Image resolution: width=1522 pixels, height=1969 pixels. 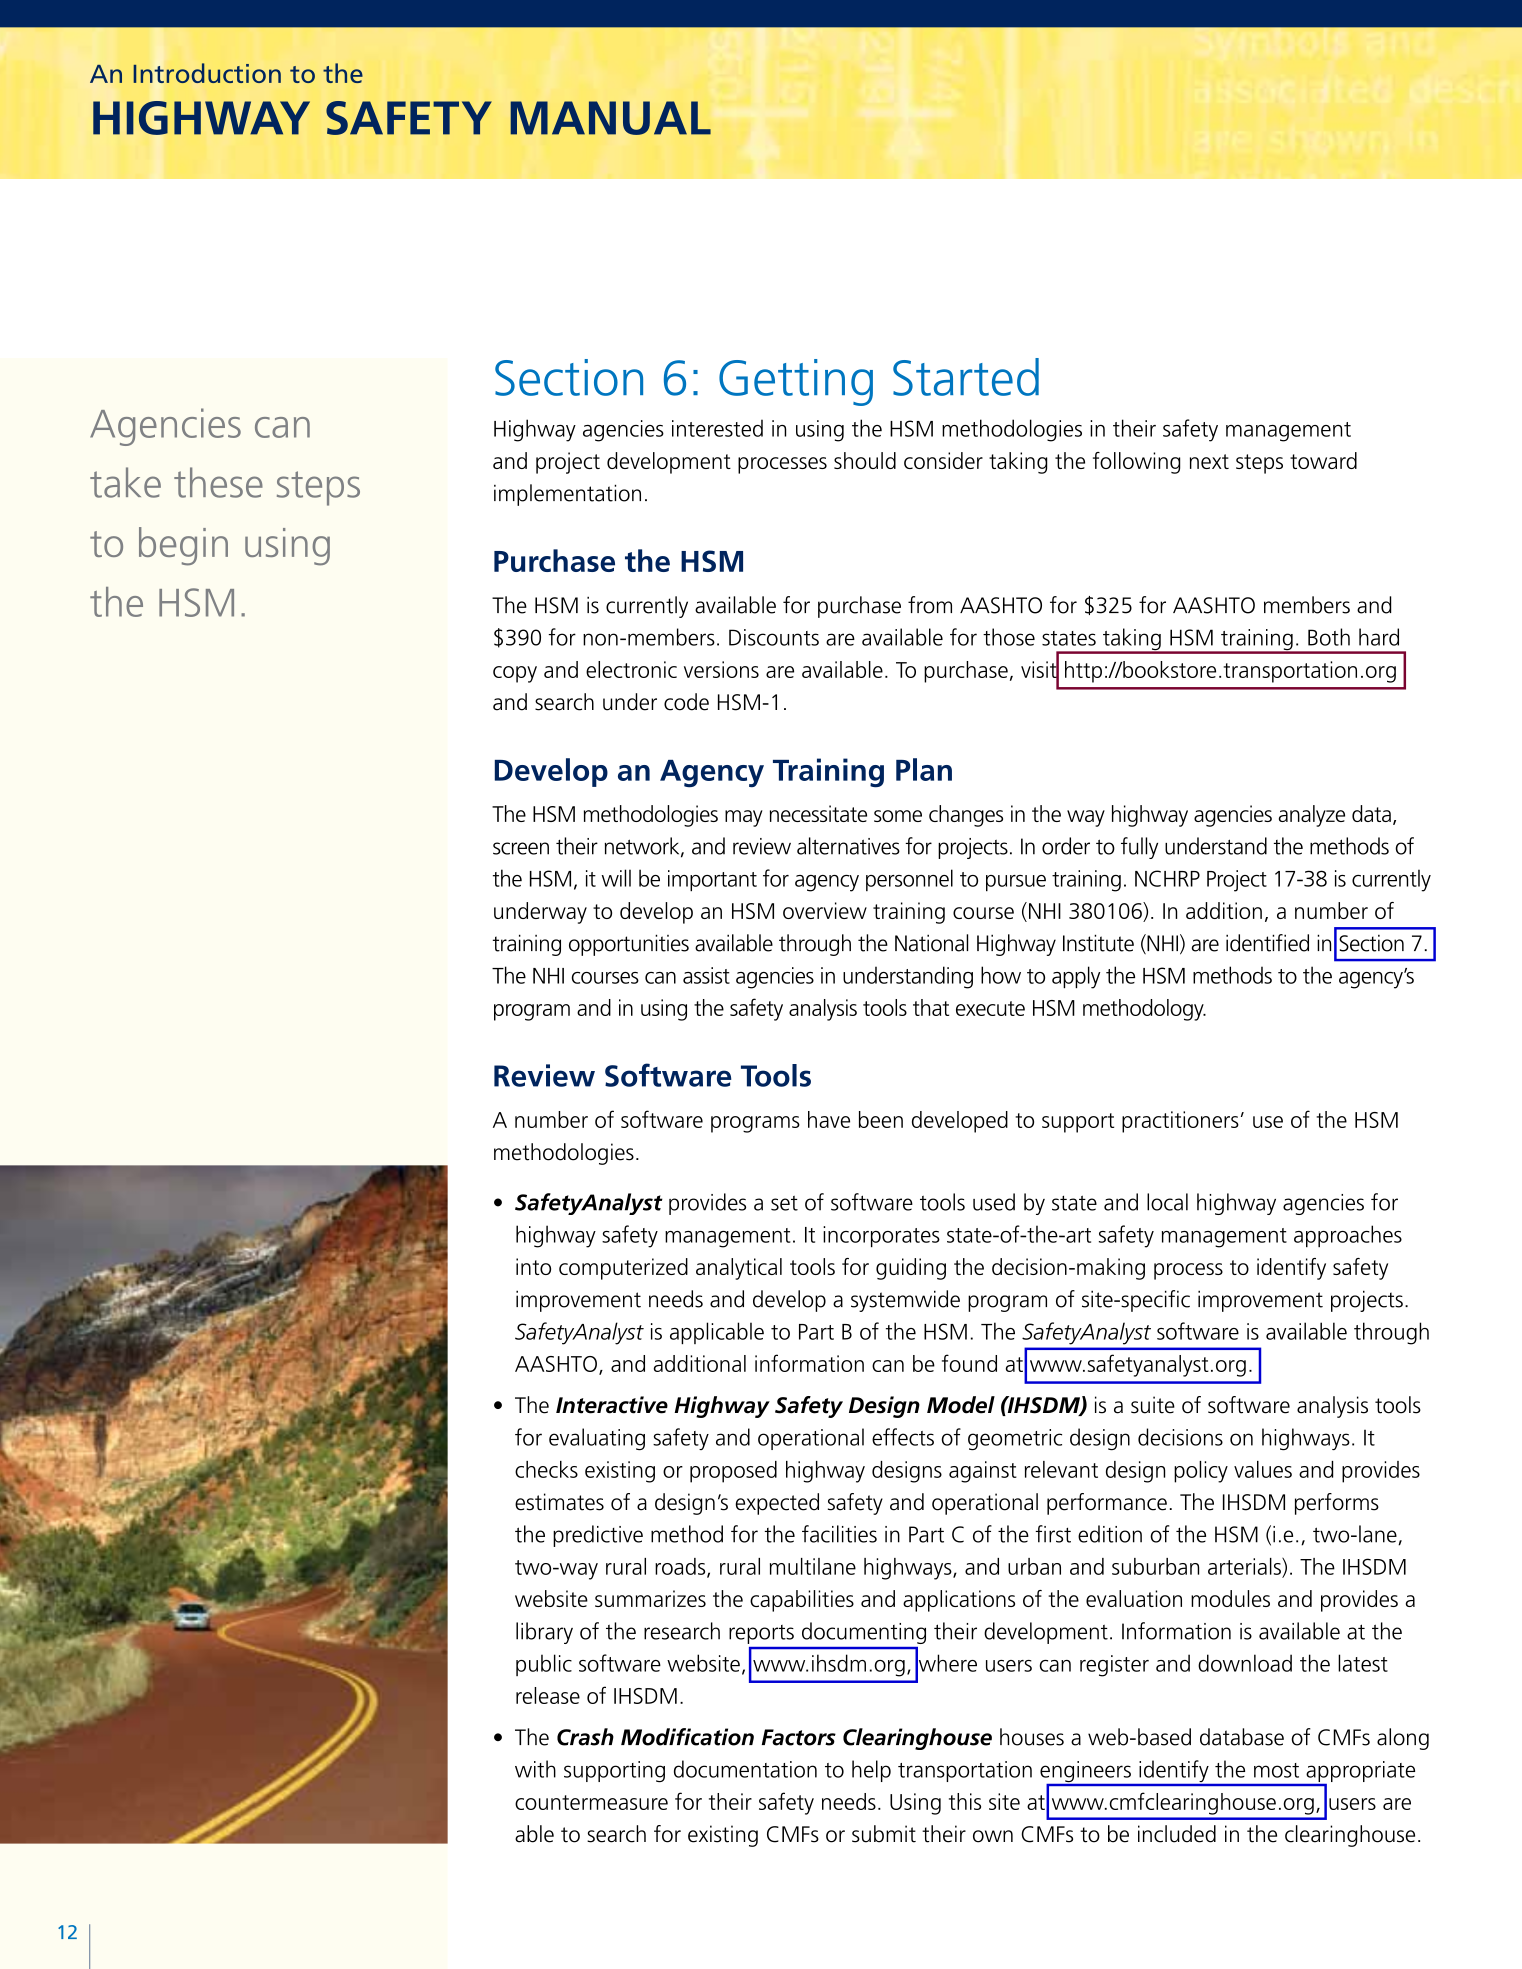 What do you see at coordinates (1329, 637) in the screenshot?
I see `Both` at bounding box center [1329, 637].
